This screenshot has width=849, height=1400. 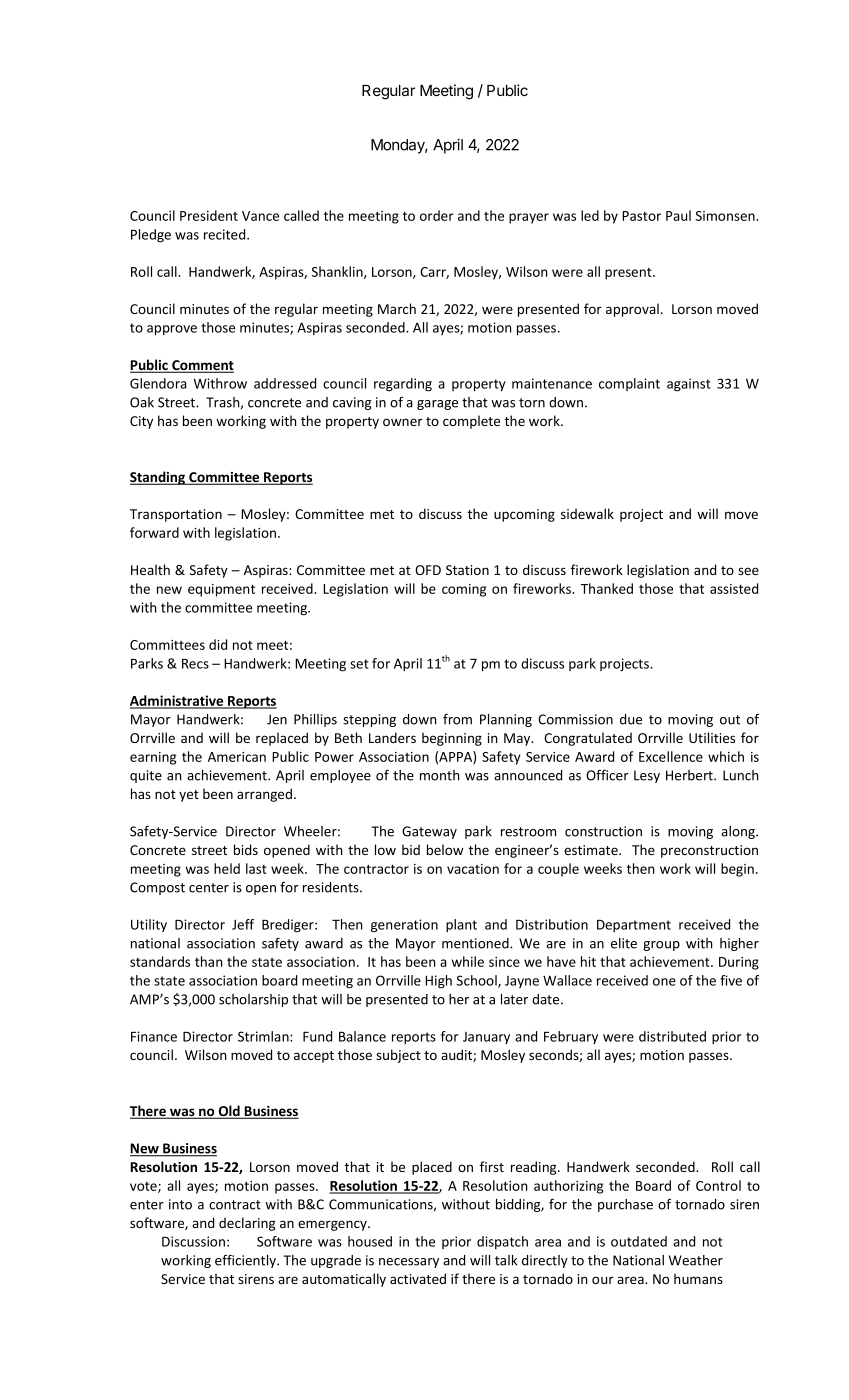 What do you see at coordinates (437, 215) in the screenshot?
I see `order` at bounding box center [437, 215].
